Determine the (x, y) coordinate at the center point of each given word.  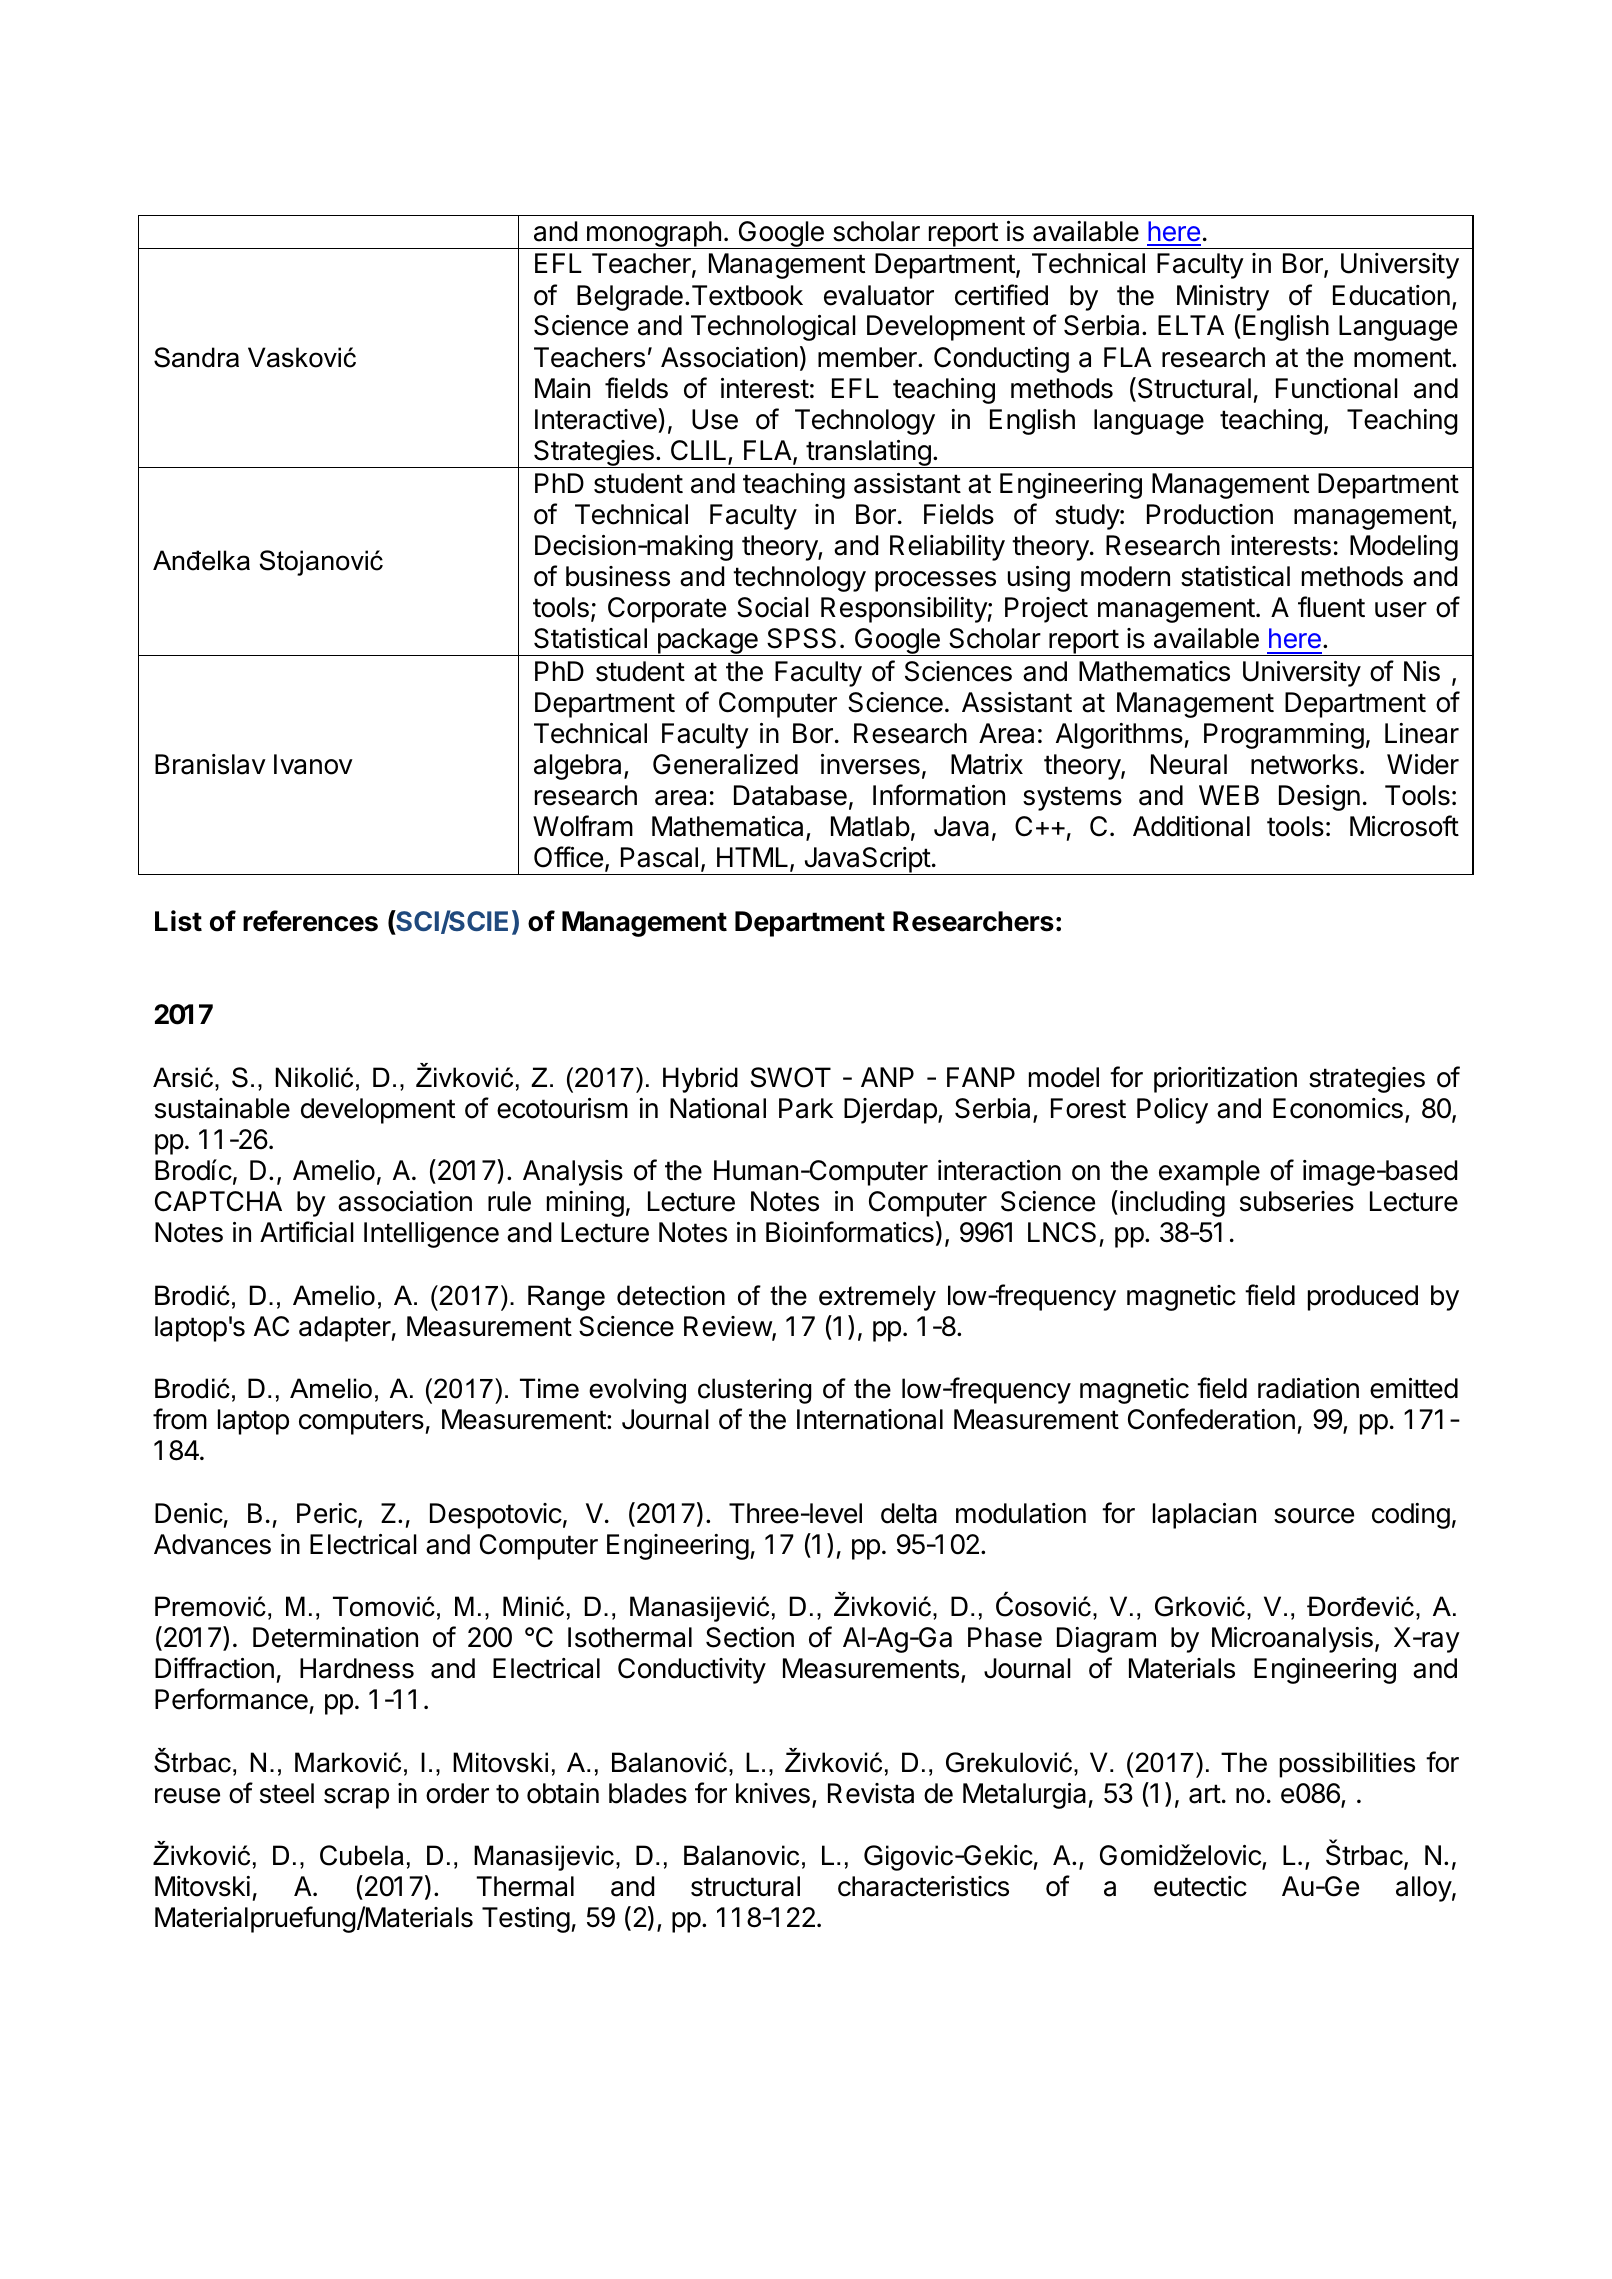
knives (773, 1793)
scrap (356, 1798)
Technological (773, 328)
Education (1391, 295)
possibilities (1347, 1765)
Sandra (196, 357)
